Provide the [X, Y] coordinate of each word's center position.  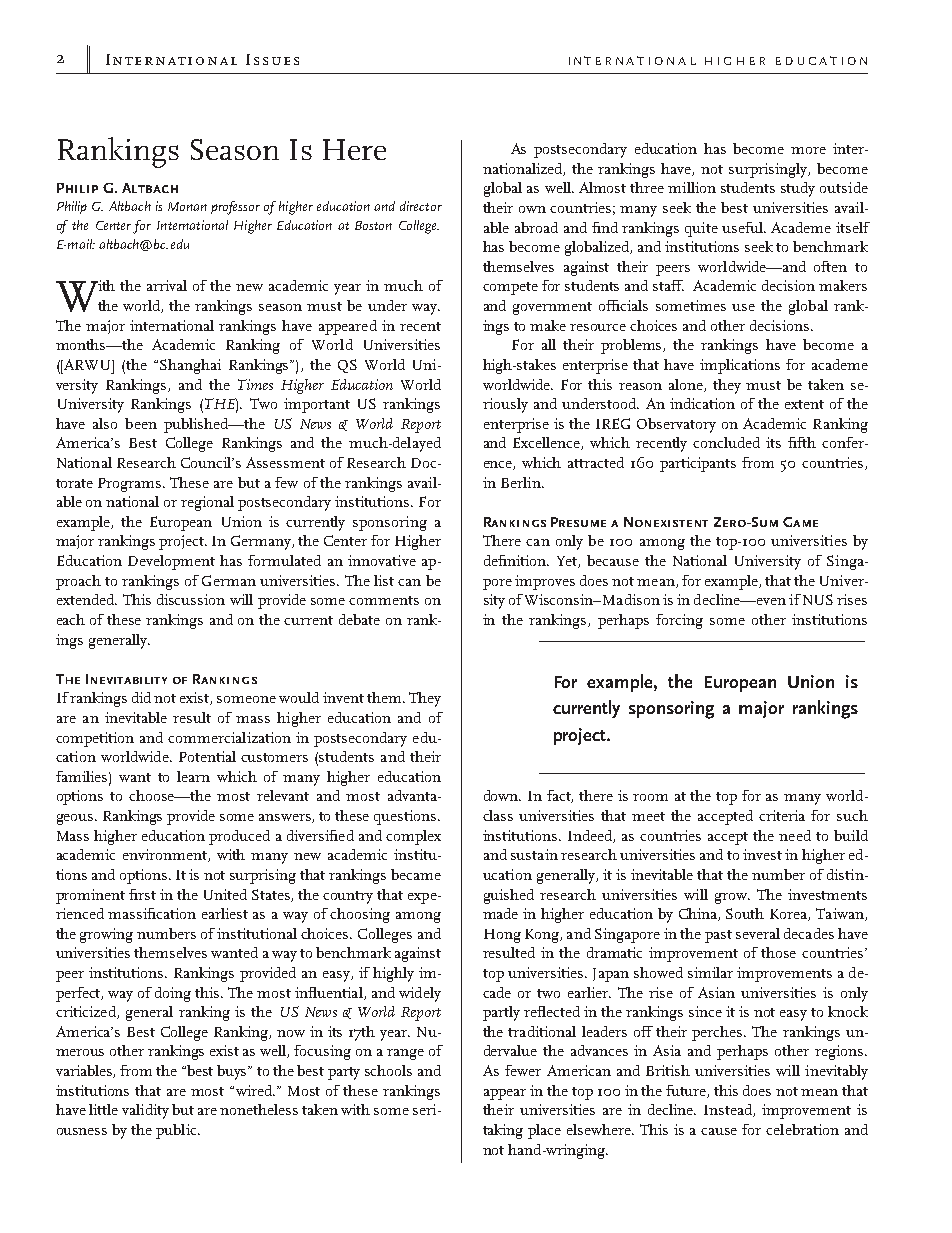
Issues [272, 59]
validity [145, 1111]
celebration [802, 1129]
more [808, 150]
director [421, 206]
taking [503, 1131]
